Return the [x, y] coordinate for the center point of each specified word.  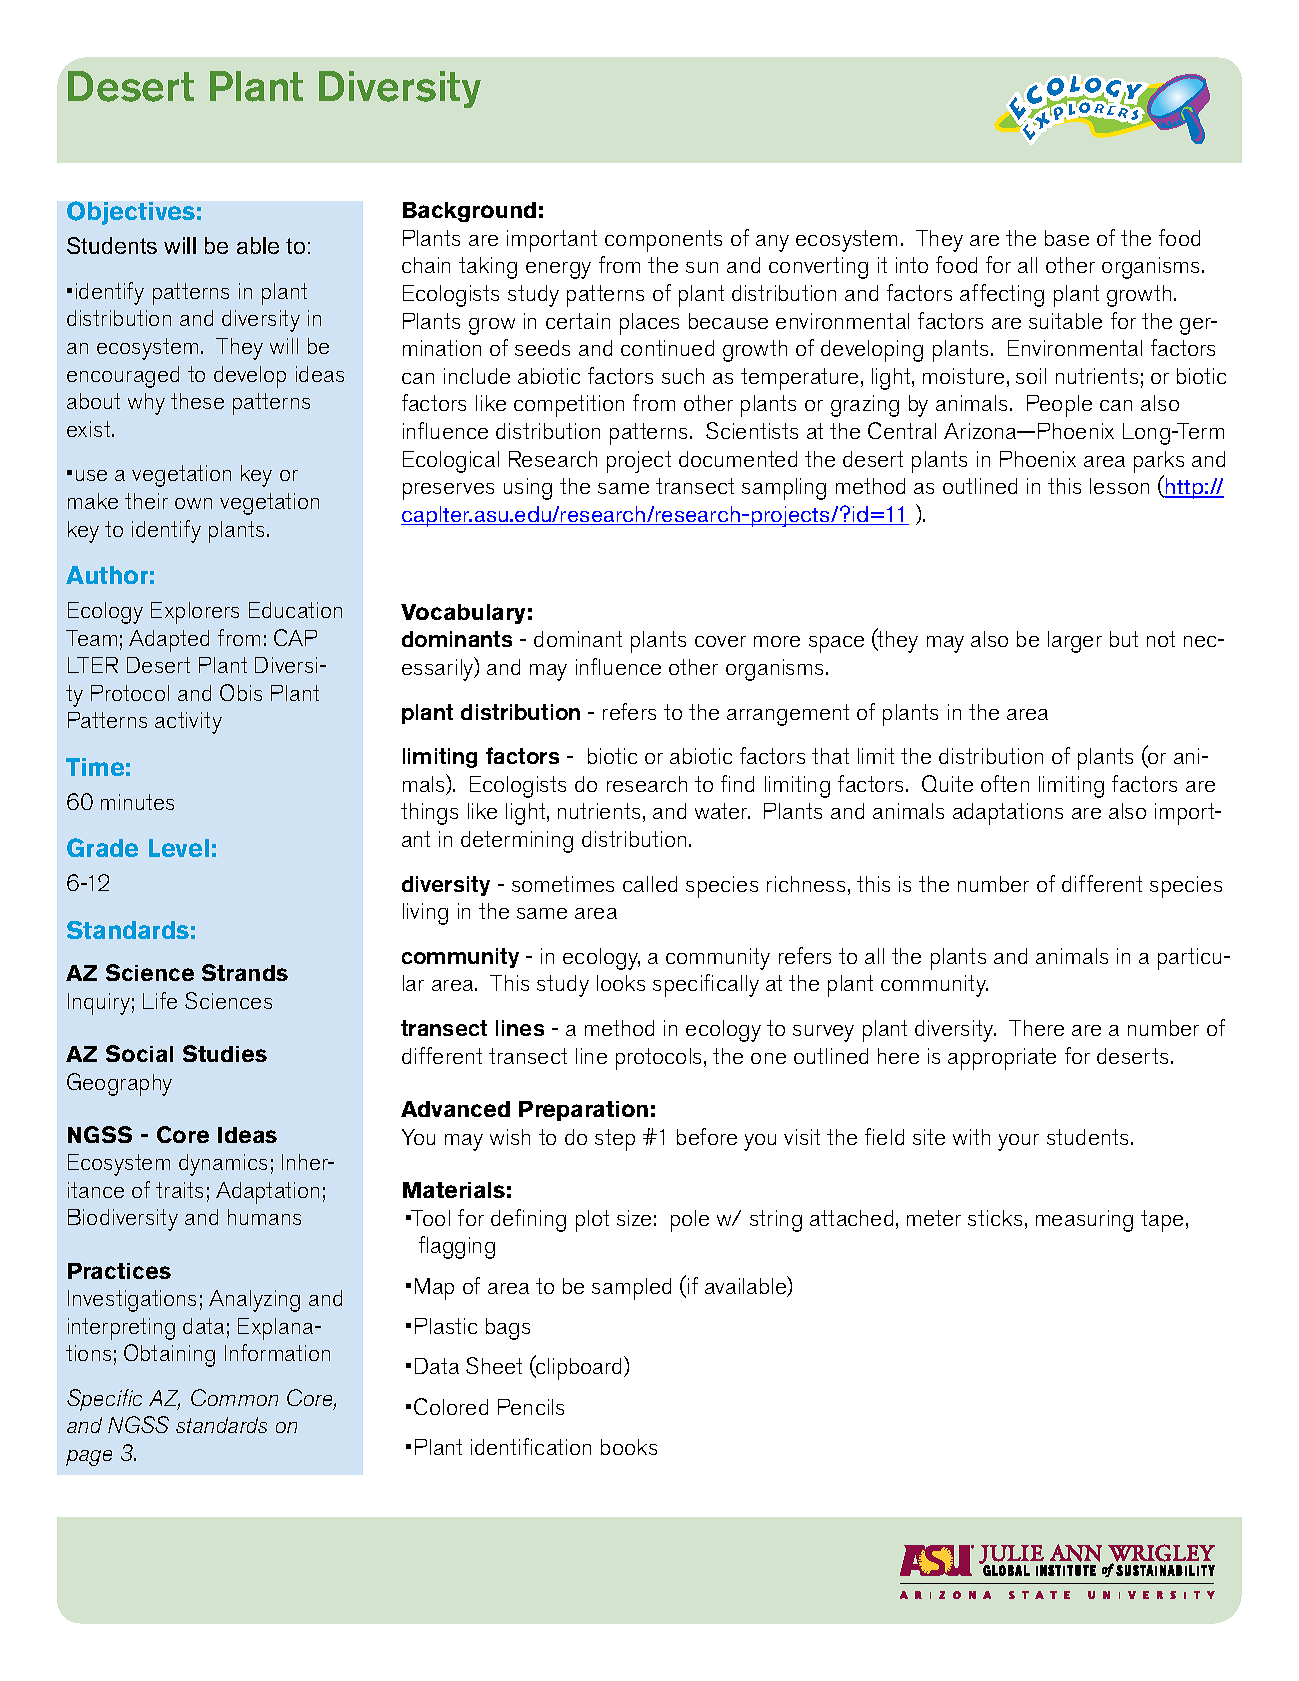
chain [426, 265]
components [663, 241]
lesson [1119, 486]
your [1018, 1142]
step [615, 1140]
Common [234, 1397]
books [629, 1447]
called [650, 884]
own [193, 503]
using [528, 489]
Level [179, 848]
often [1005, 783]
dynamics [223, 1165]
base [1067, 238]
